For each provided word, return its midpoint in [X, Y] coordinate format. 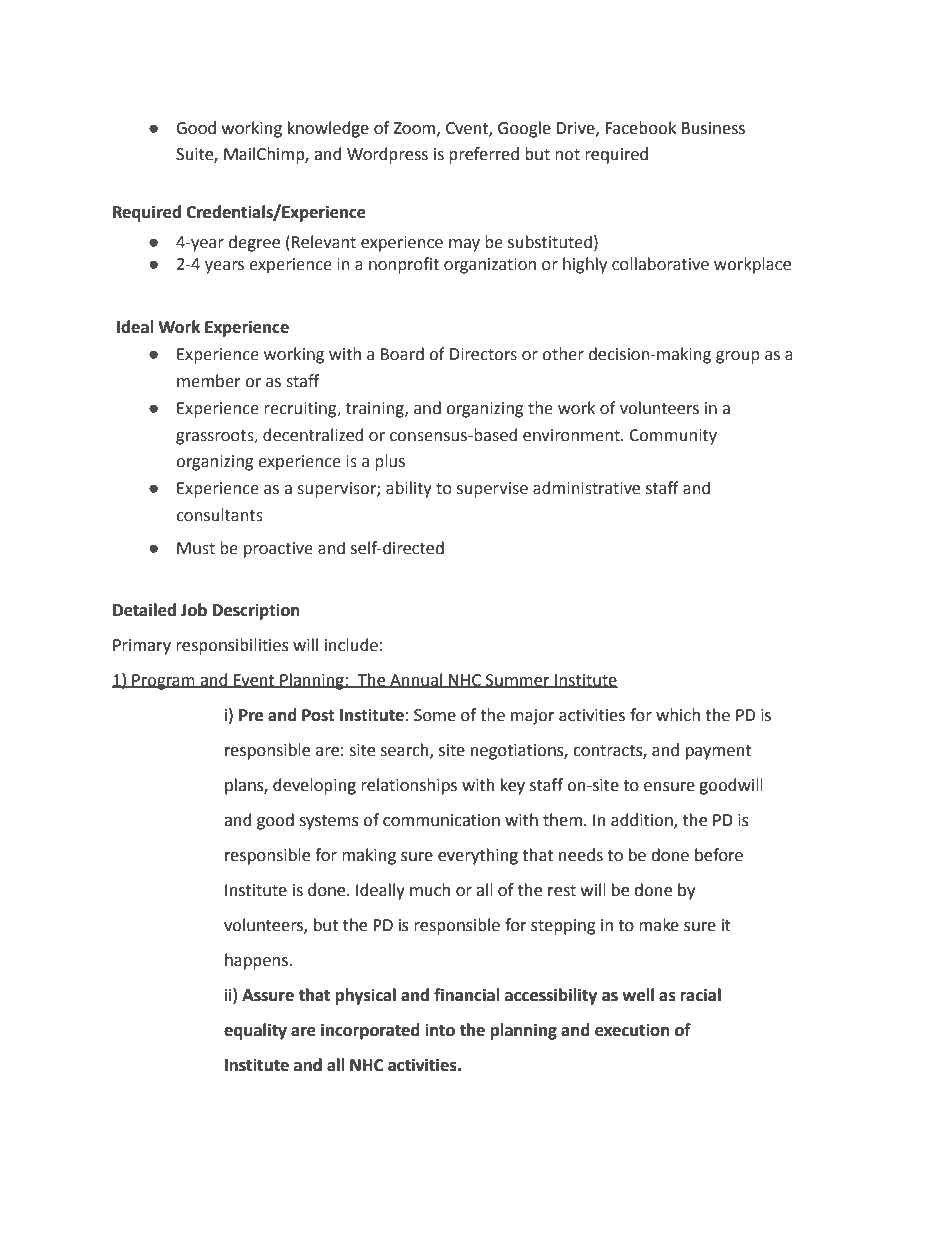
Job [194, 610]
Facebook [640, 128]
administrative [586, 488]
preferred [484, 155]
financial [467, 995]
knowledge [328, 129]
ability [409, 489]
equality [255, 1031]
